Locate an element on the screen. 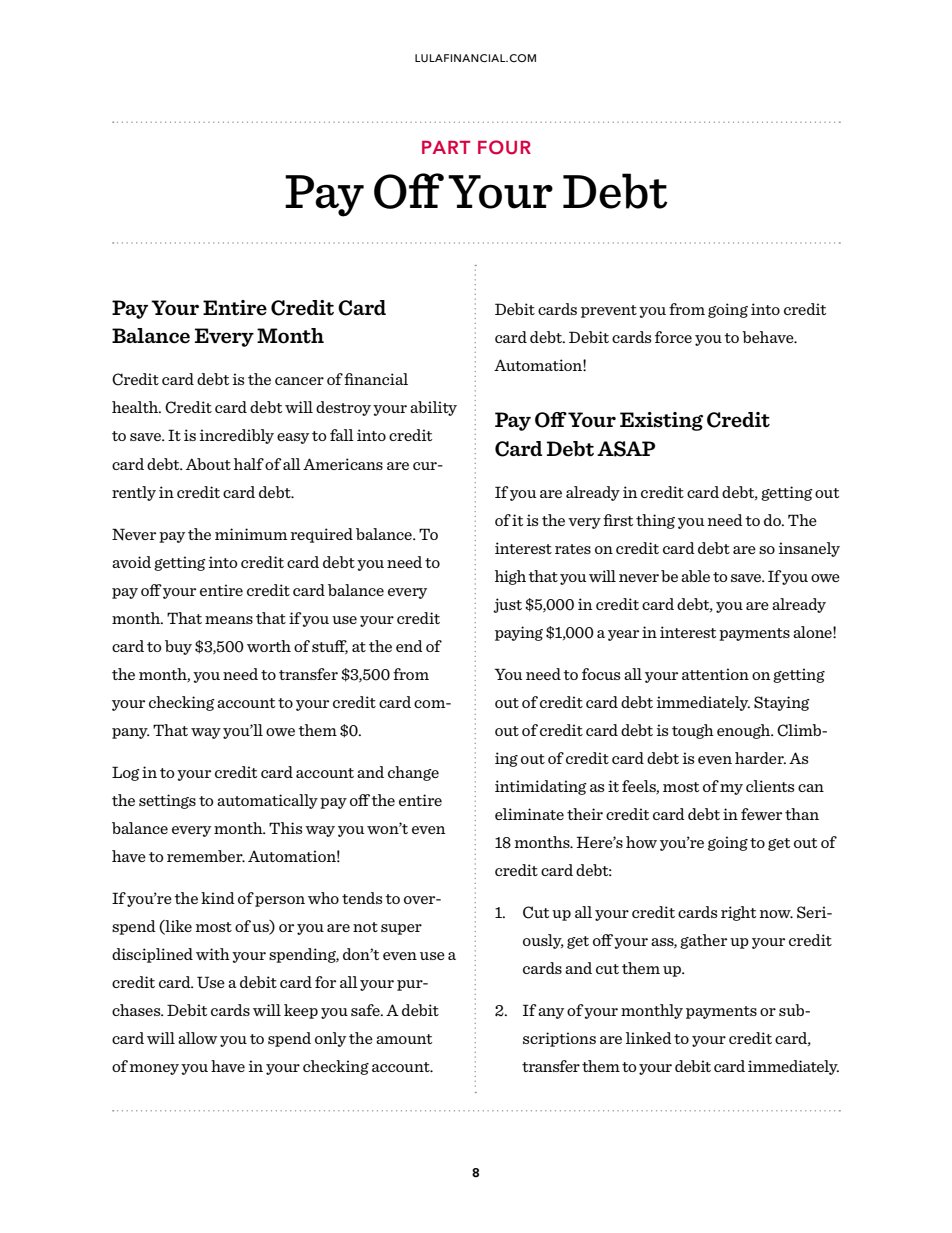  just is located at coordinates (507, 605).
